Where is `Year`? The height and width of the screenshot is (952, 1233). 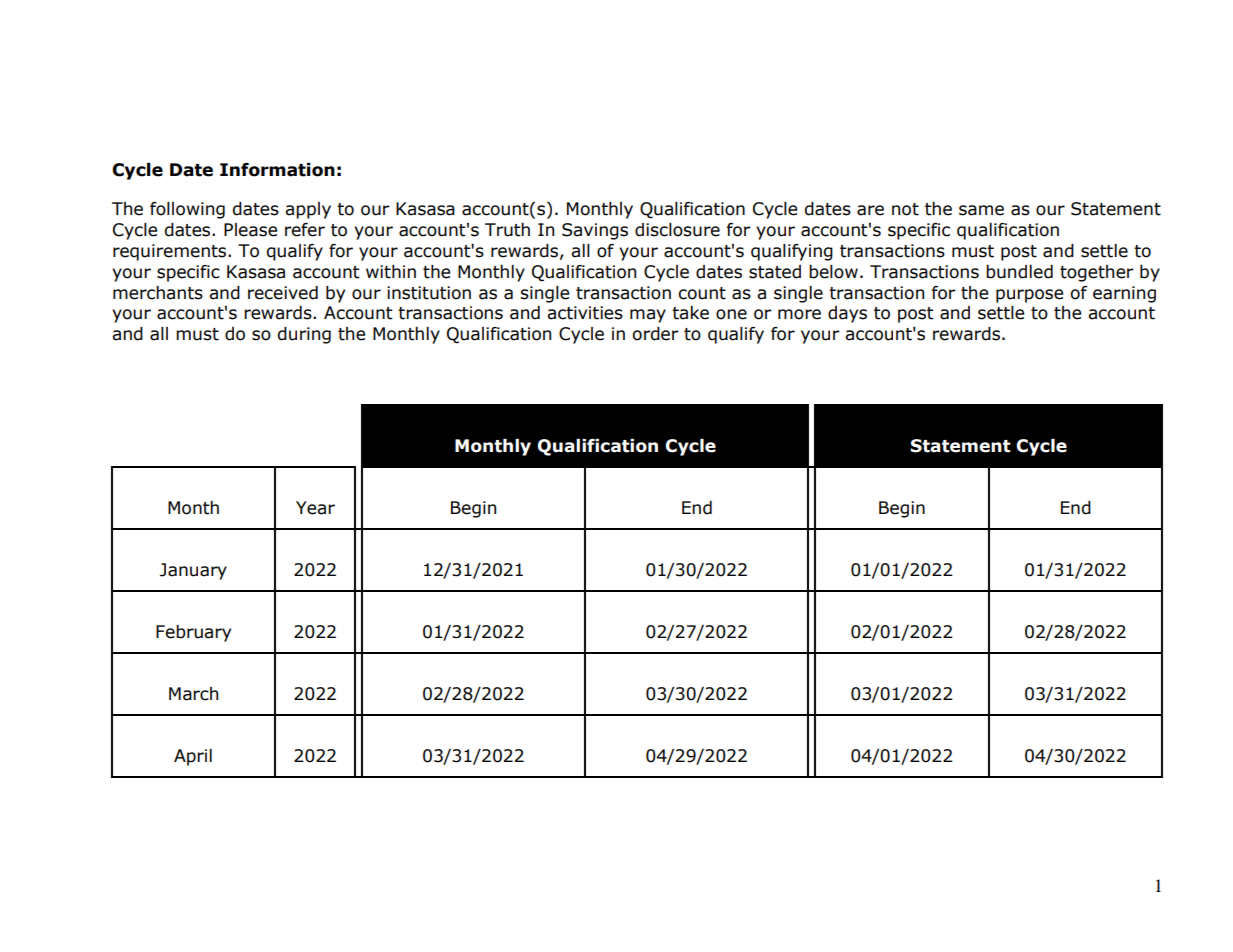
Year is located at coordinates (315, 508).
